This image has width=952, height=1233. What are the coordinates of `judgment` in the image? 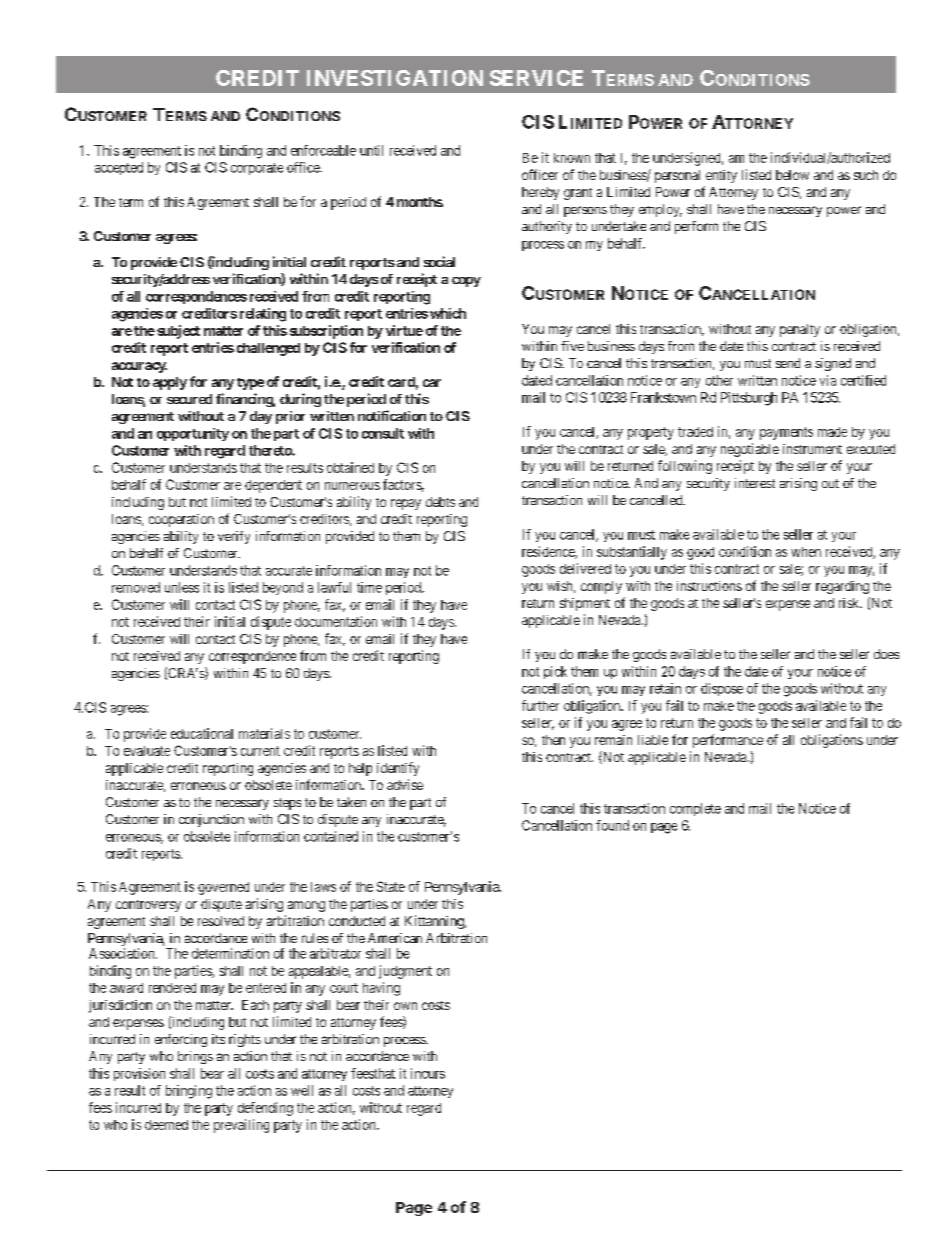 It's located at (405, 972).
